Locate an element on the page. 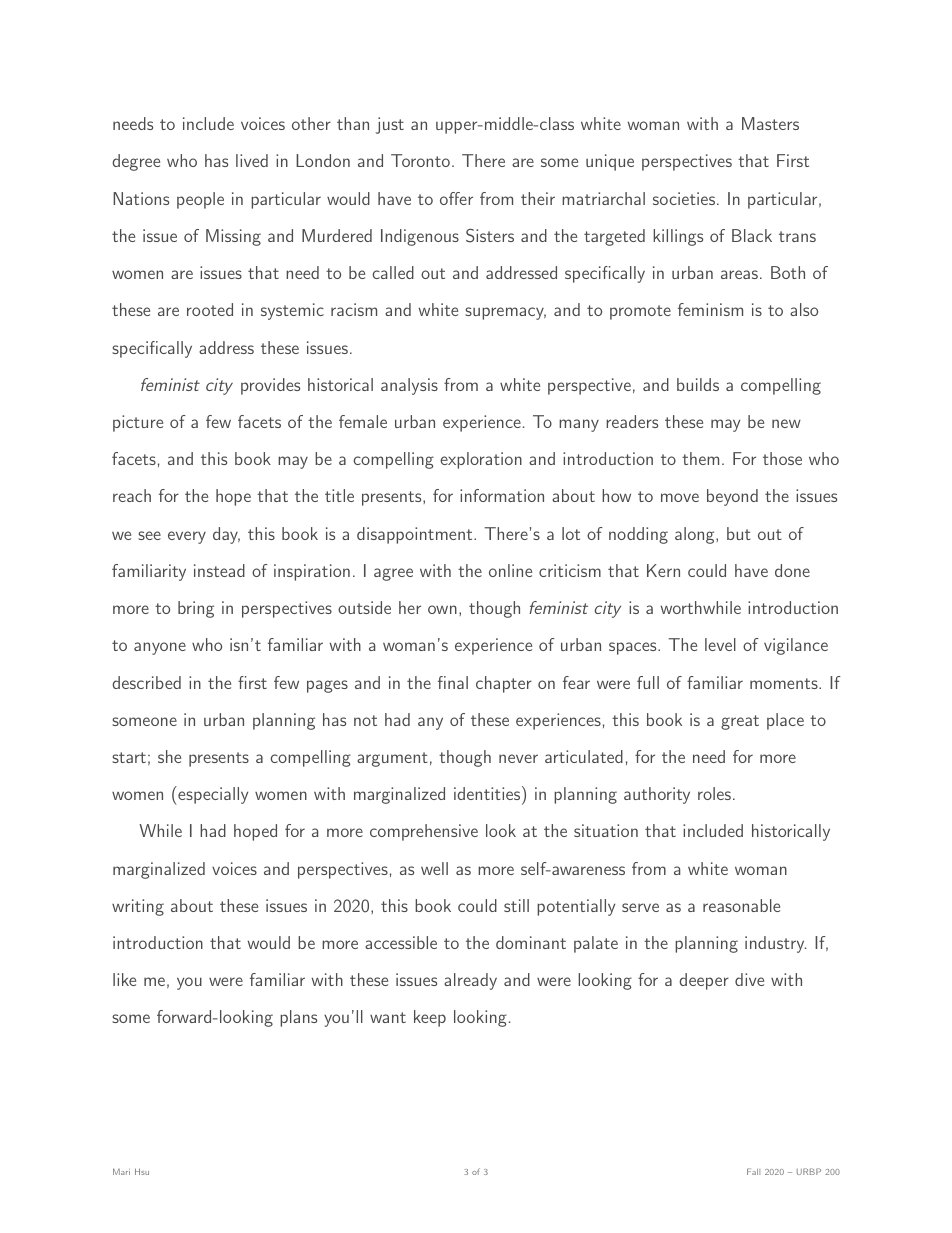 The image size is (952, 1233). Masters is located at coordinates (770, 123).
